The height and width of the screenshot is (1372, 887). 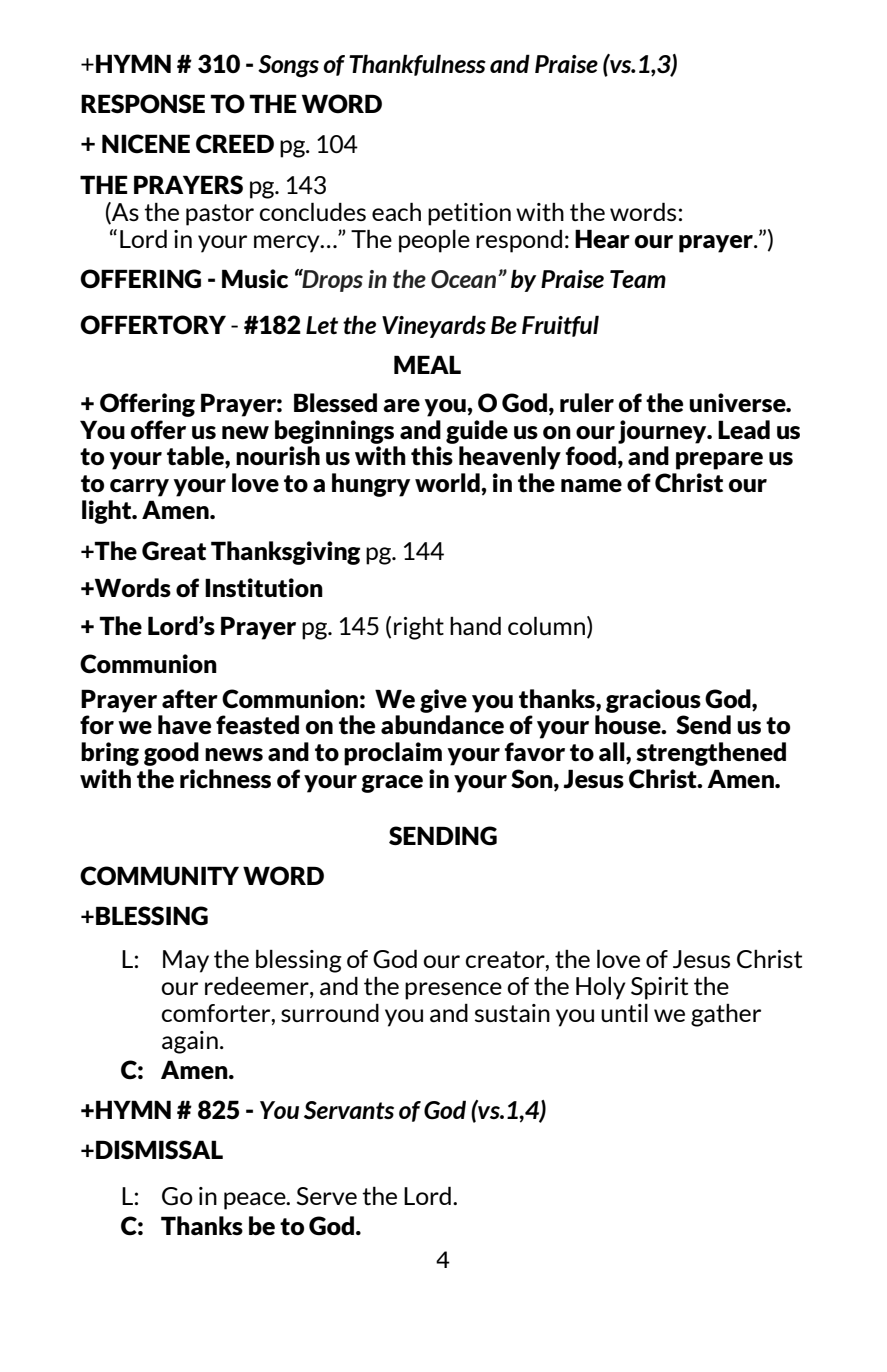 What do you see at coordinates (417, 65) in the screenshot?
I see `Thankfulness` at bounding box center [417, 65].
